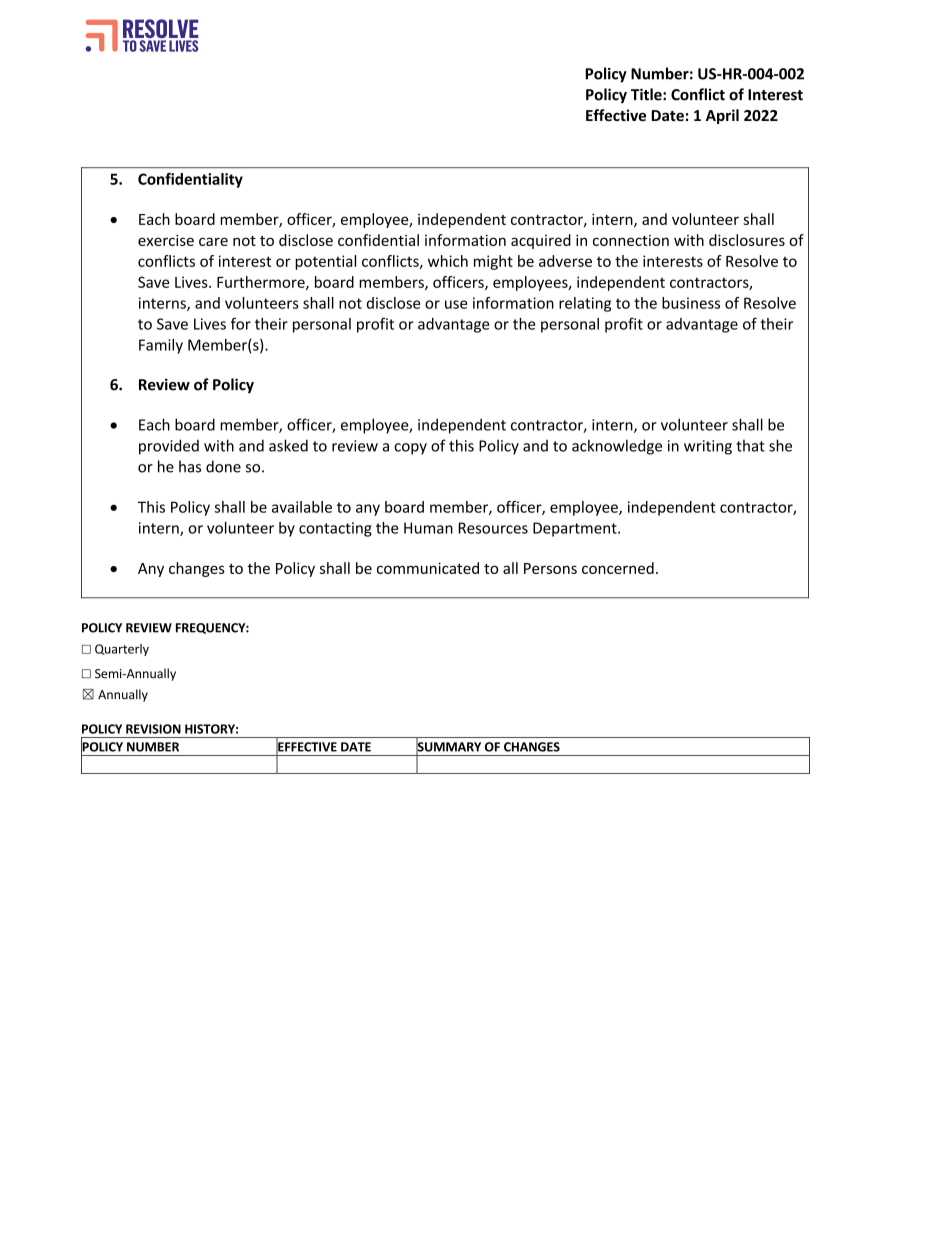 This screenshot has width=952, height=1233. Describe the element at coordinates (456, 304) in the screenshot. I see `use` at that location.
